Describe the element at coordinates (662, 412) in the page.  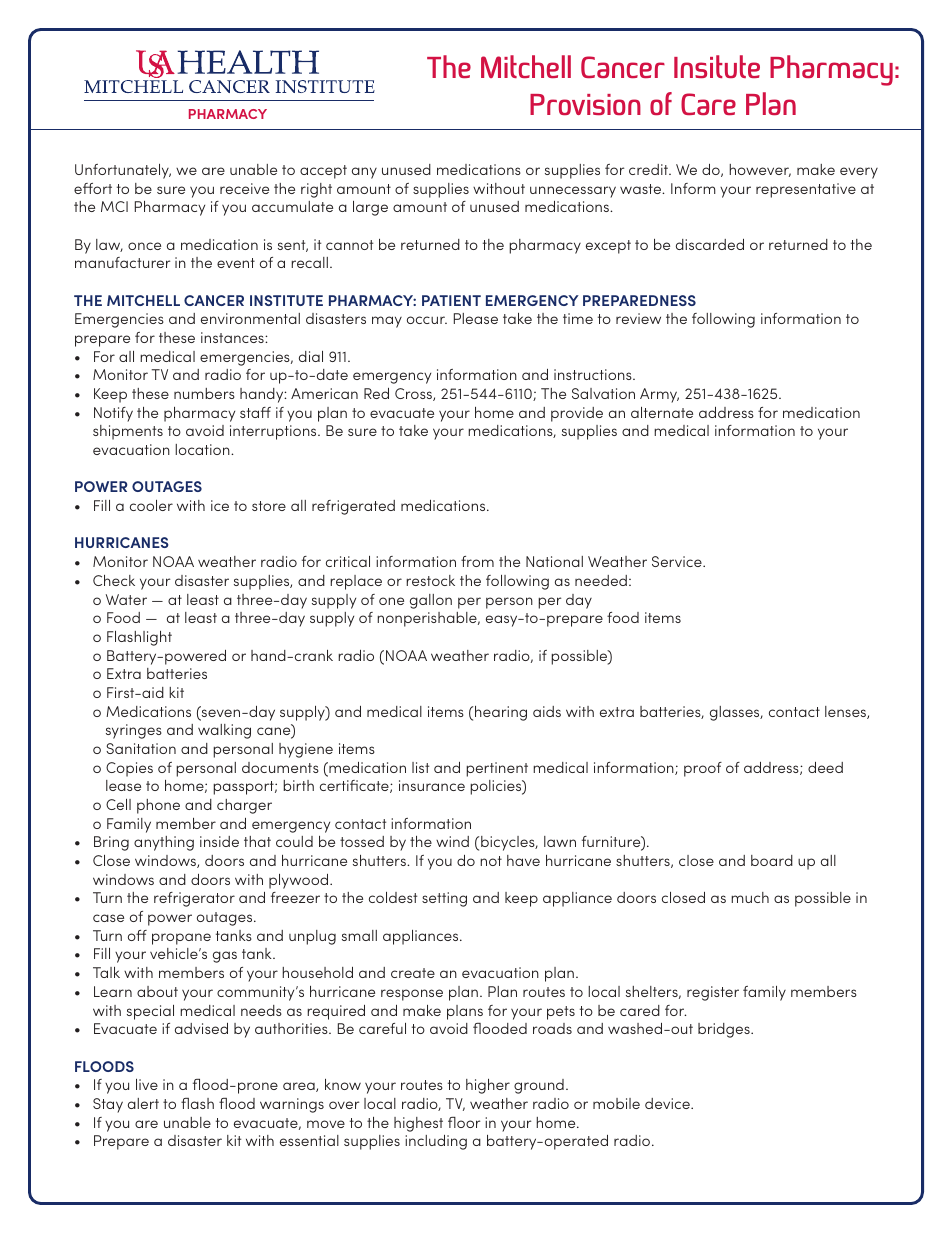
I see `alternate` at that location.
